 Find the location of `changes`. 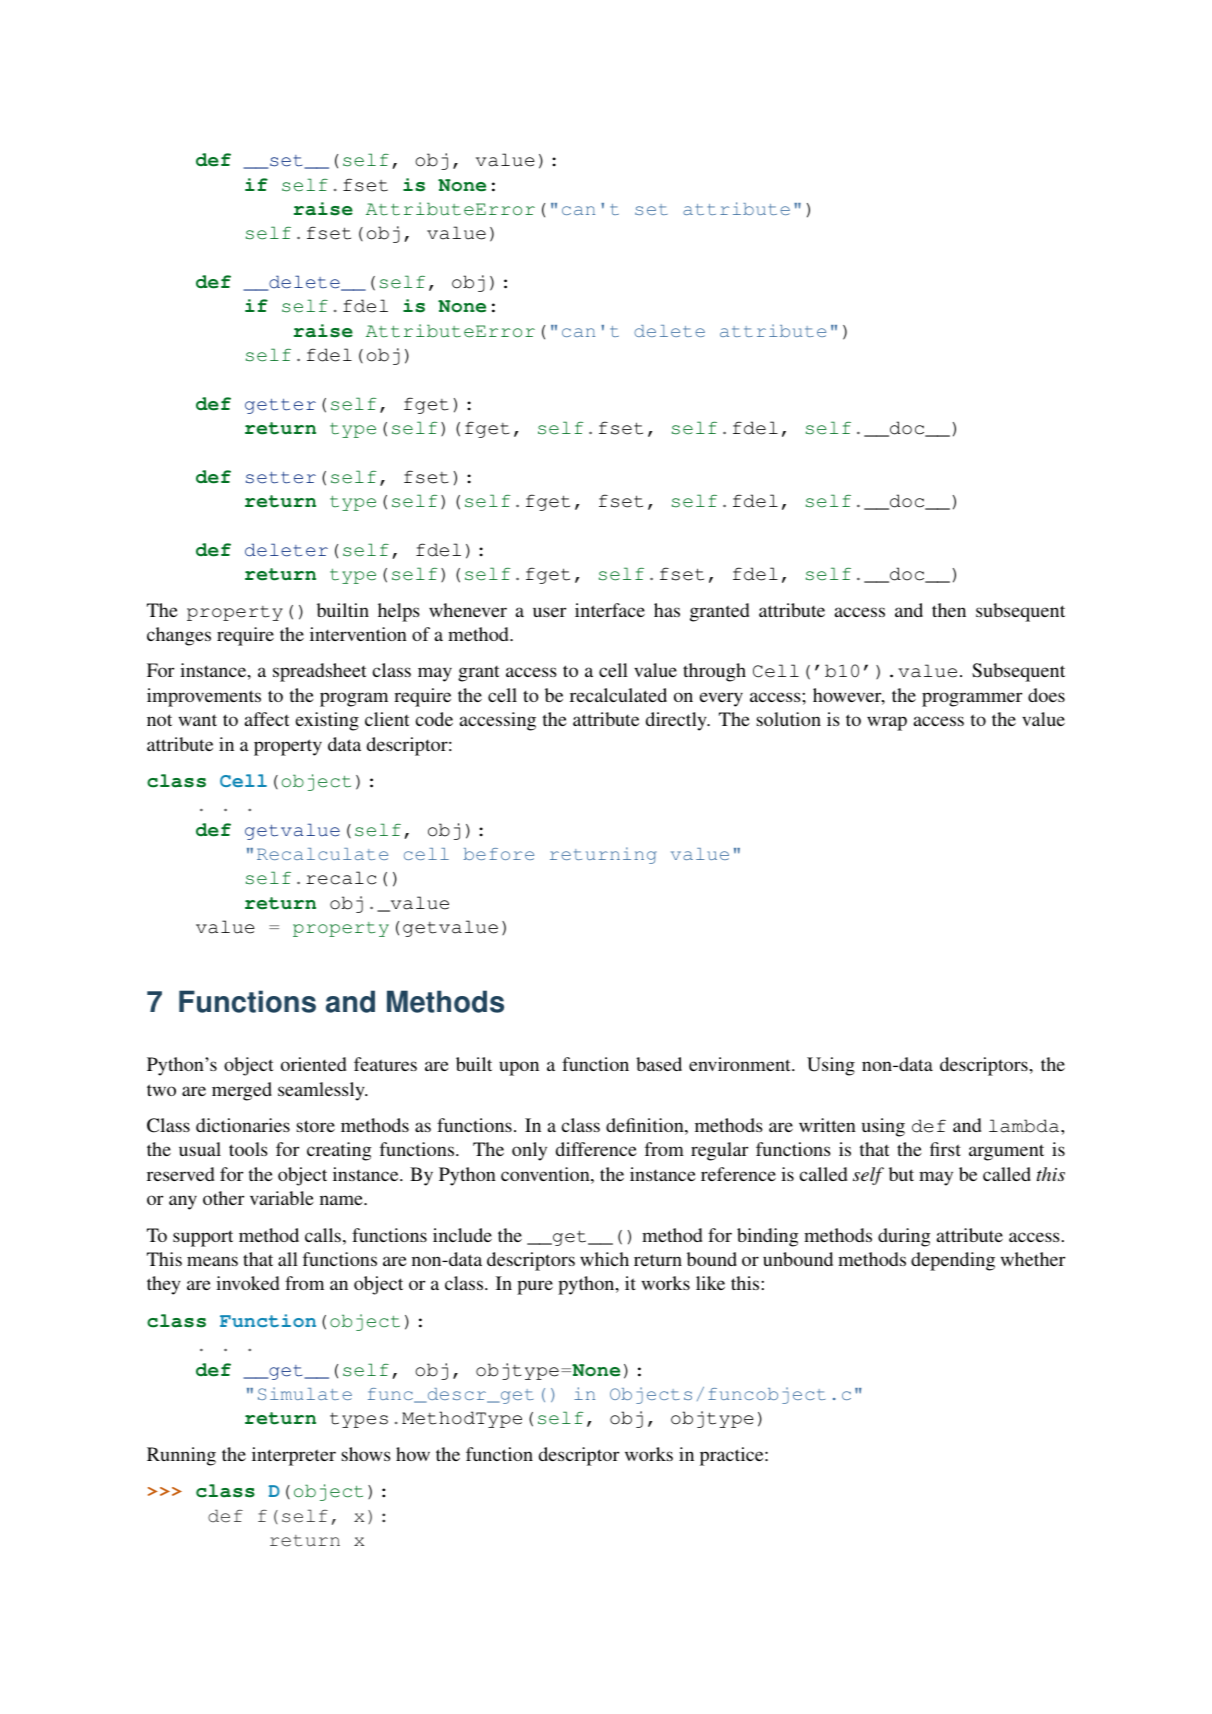

changes is located at coordinates (179, 636).
